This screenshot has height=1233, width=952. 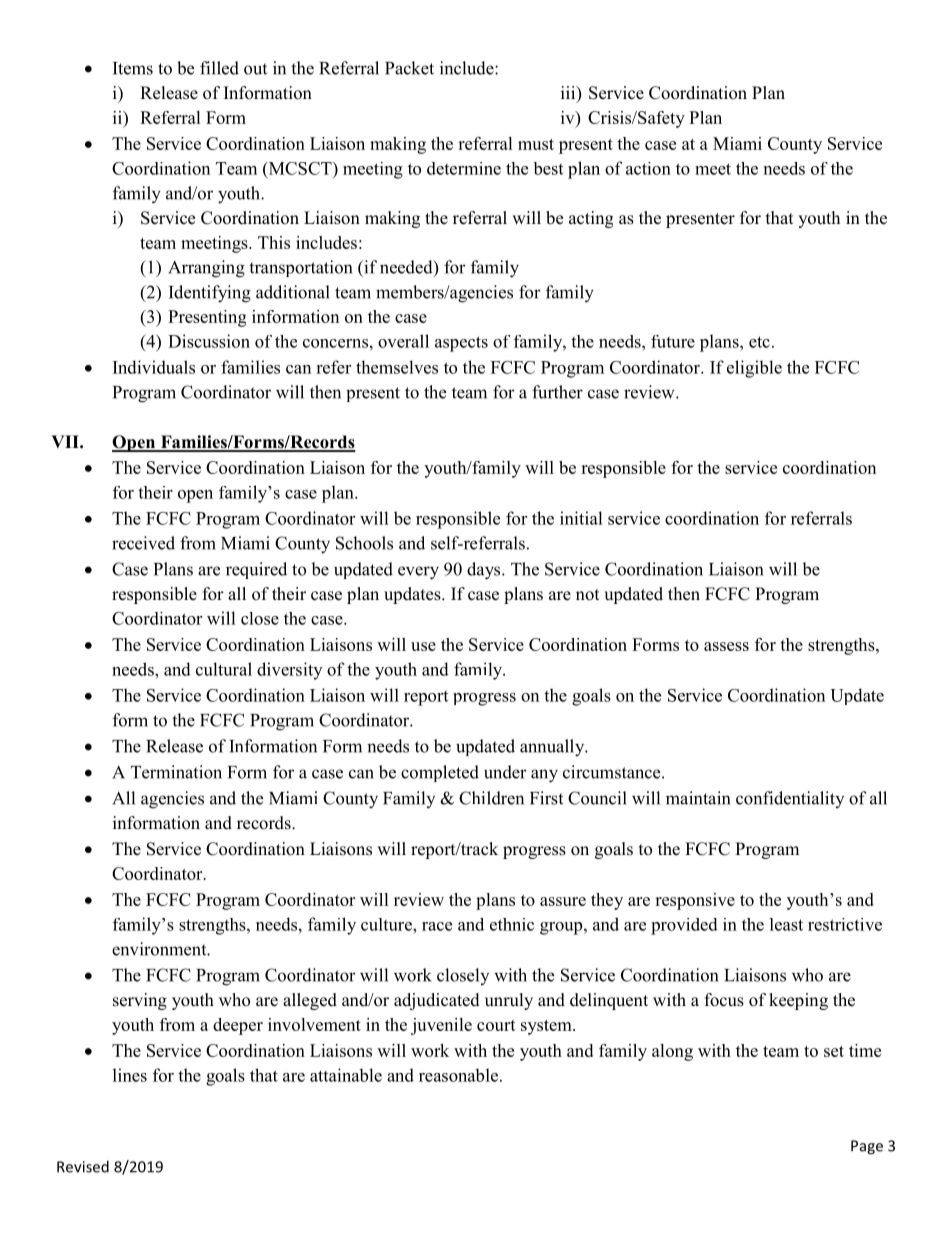 I want to click on cultural, so click(x=224, y=669).
